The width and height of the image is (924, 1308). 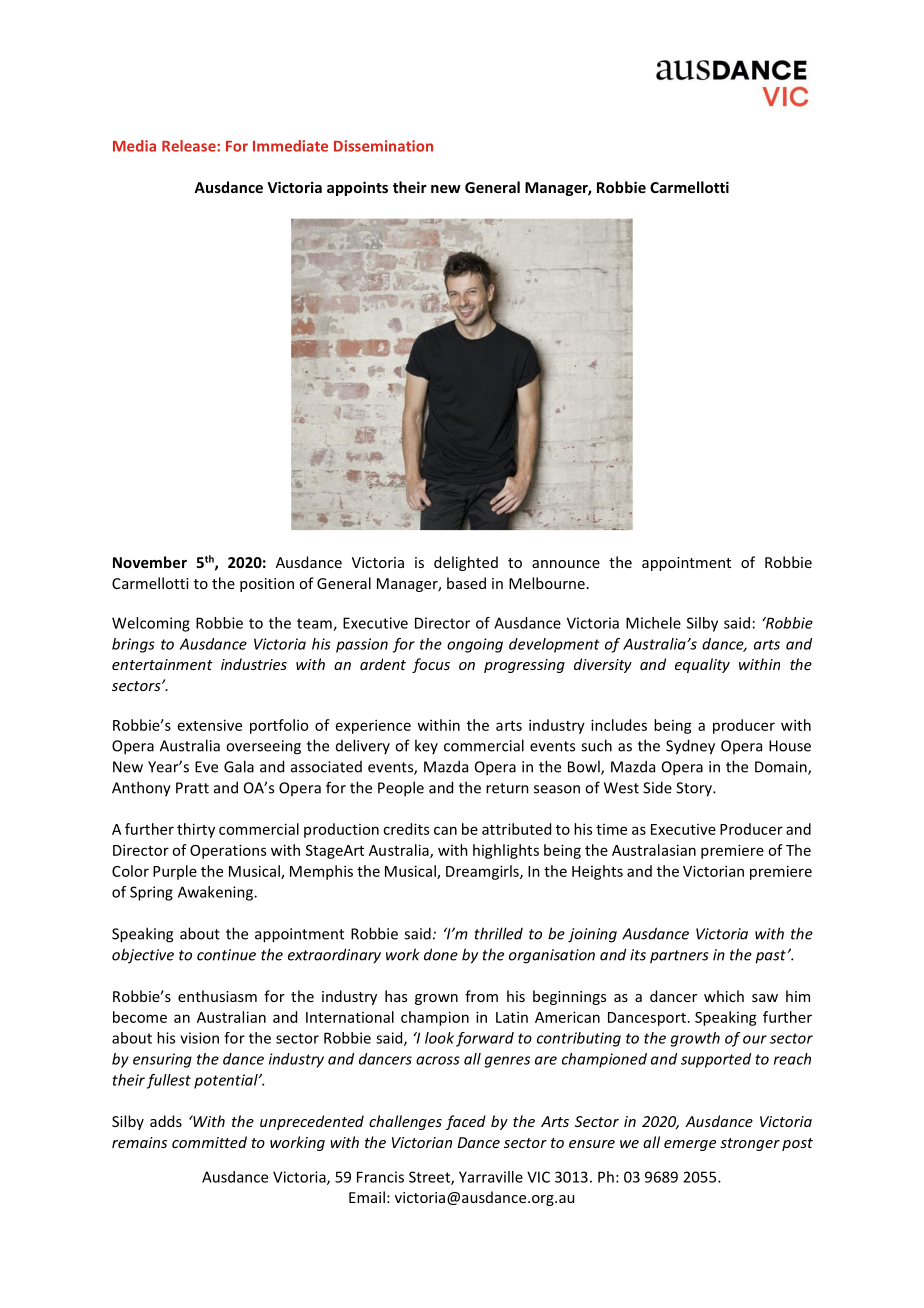 What do you see at coordinates (254, 664) in the image?
I see `industries` at bounding box center [254, 664].
